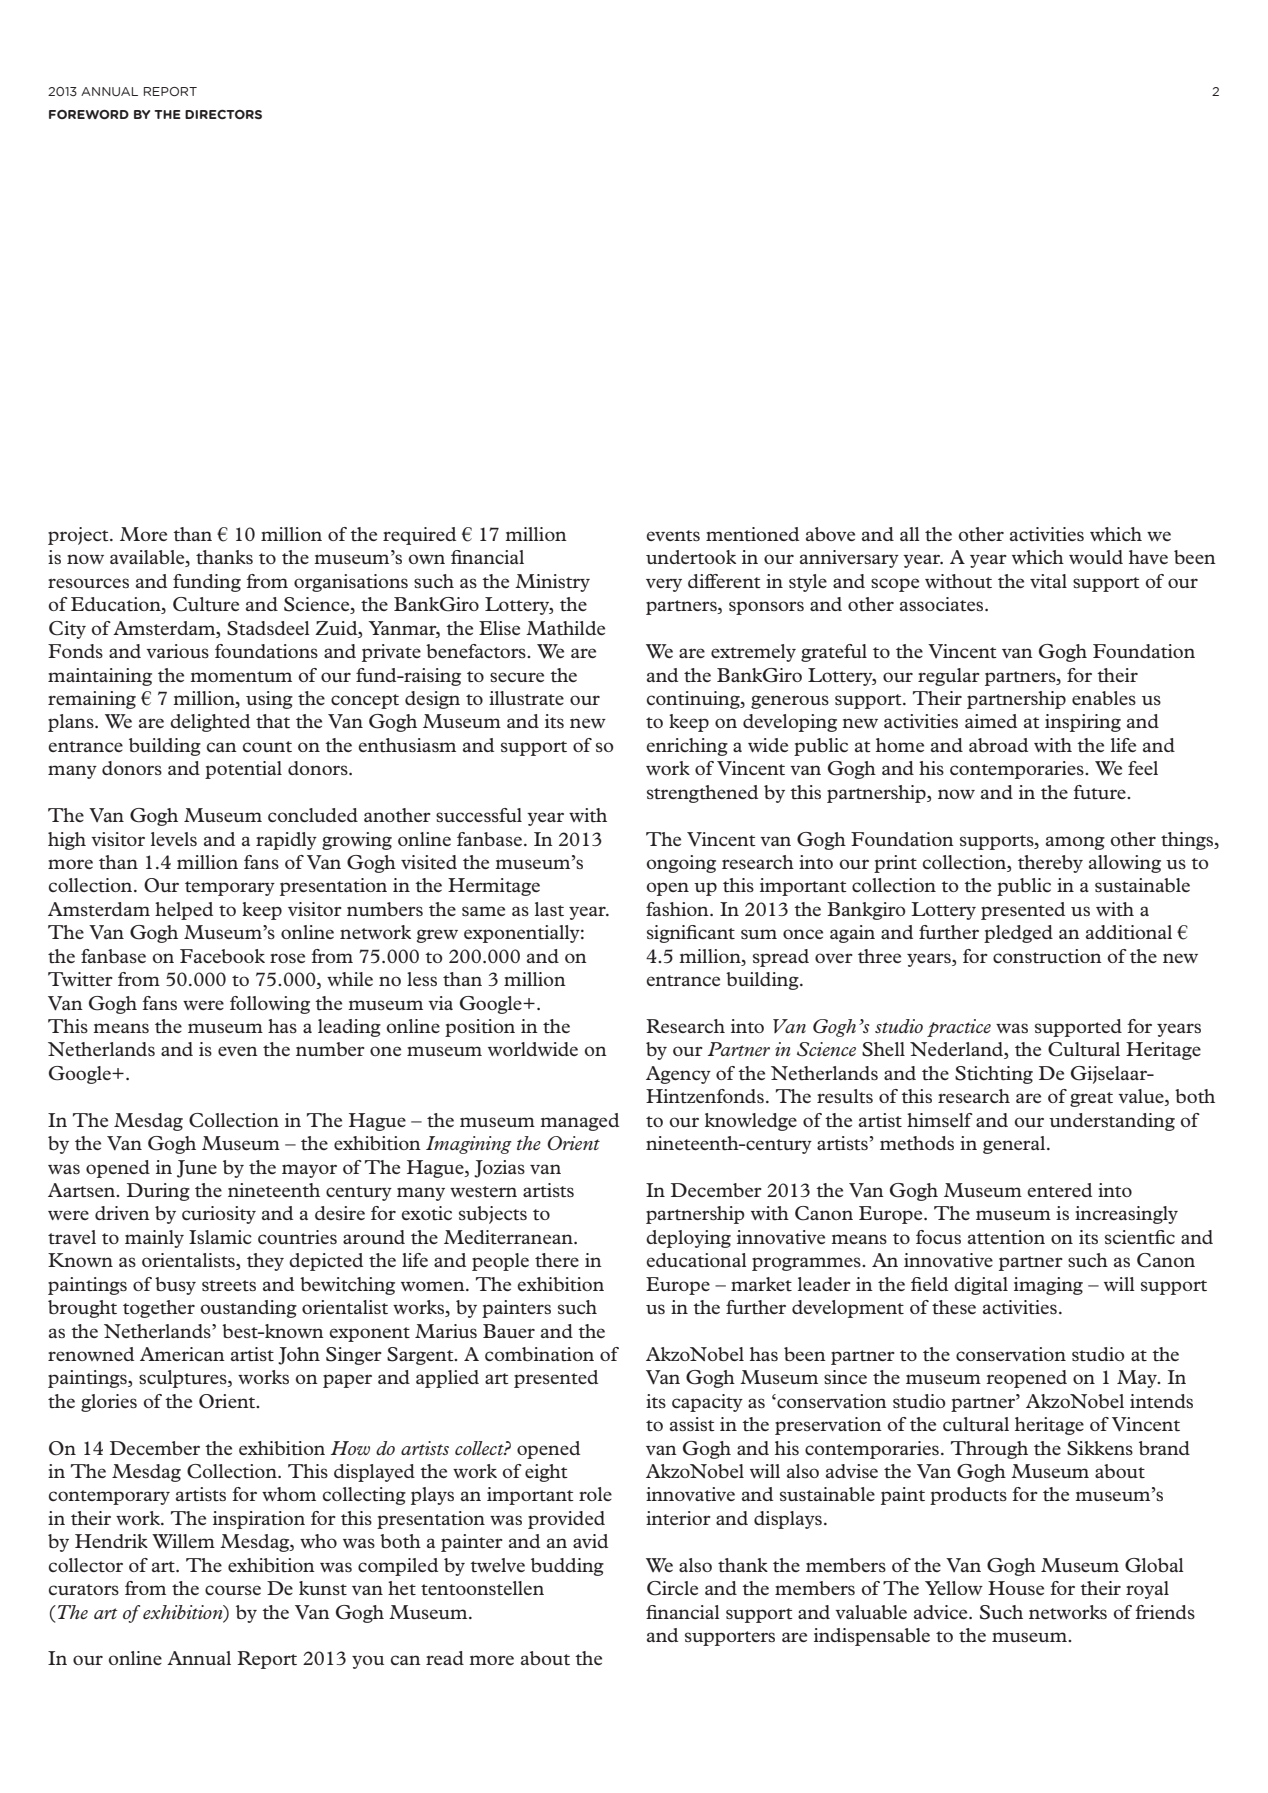  Describe the element at coordinates (184, 911) in the image. I see `helped` at that location.
